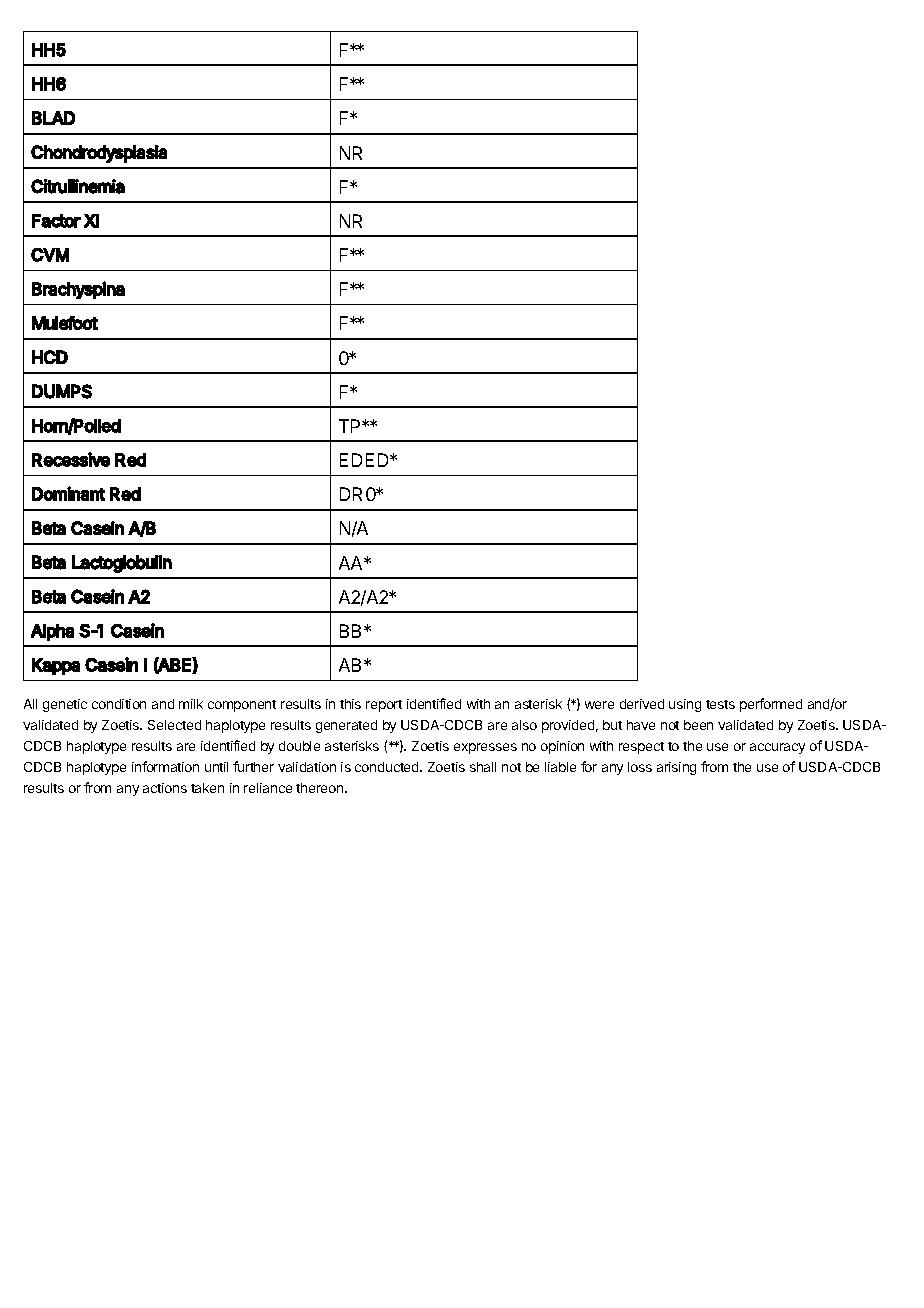 This page has height=1308, width=924. What do you see at coordinates (52, 632) in the page?
I see `Alpha` at bounding box center [52, 632].
